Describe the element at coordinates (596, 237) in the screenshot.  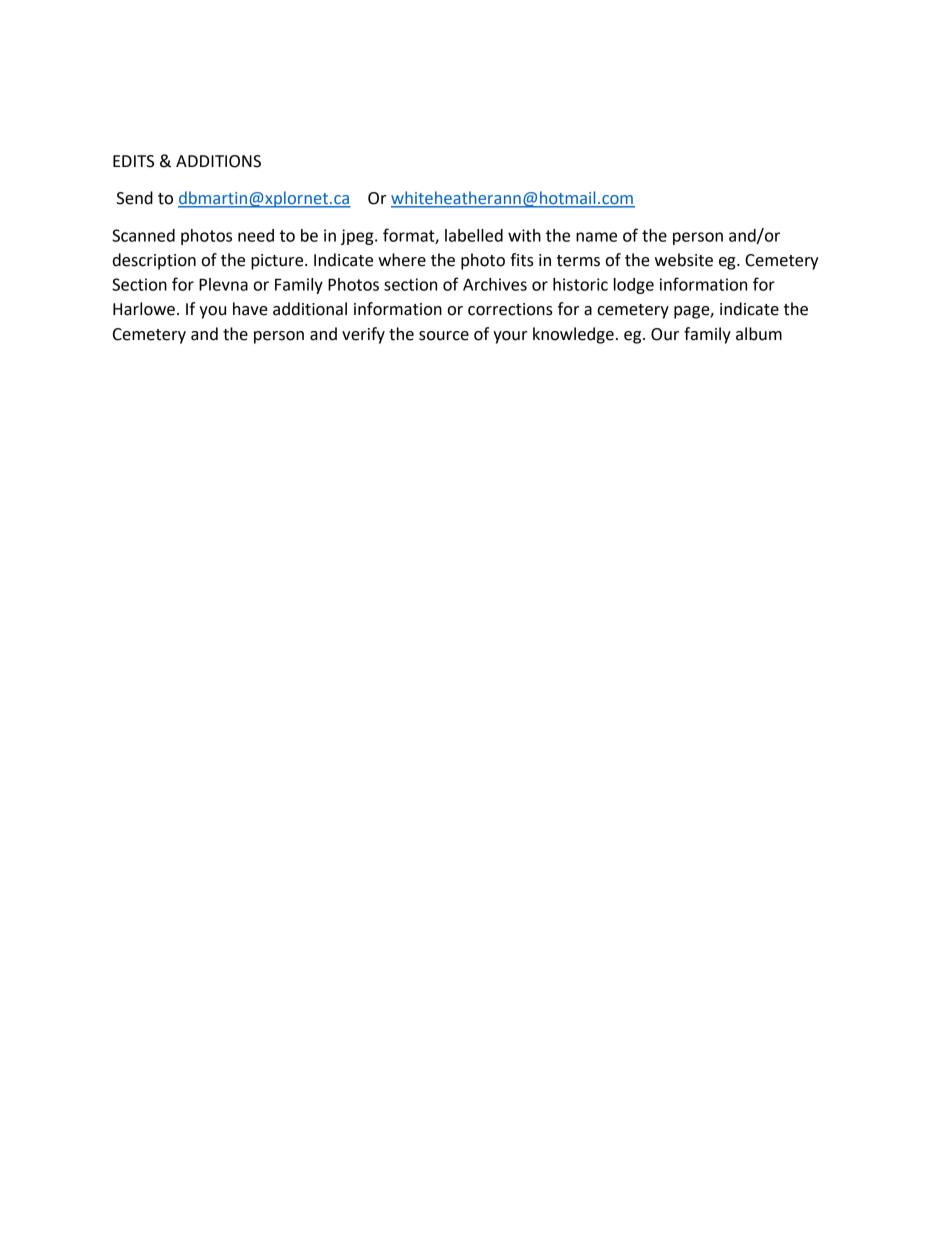
I see `name` at that location.
